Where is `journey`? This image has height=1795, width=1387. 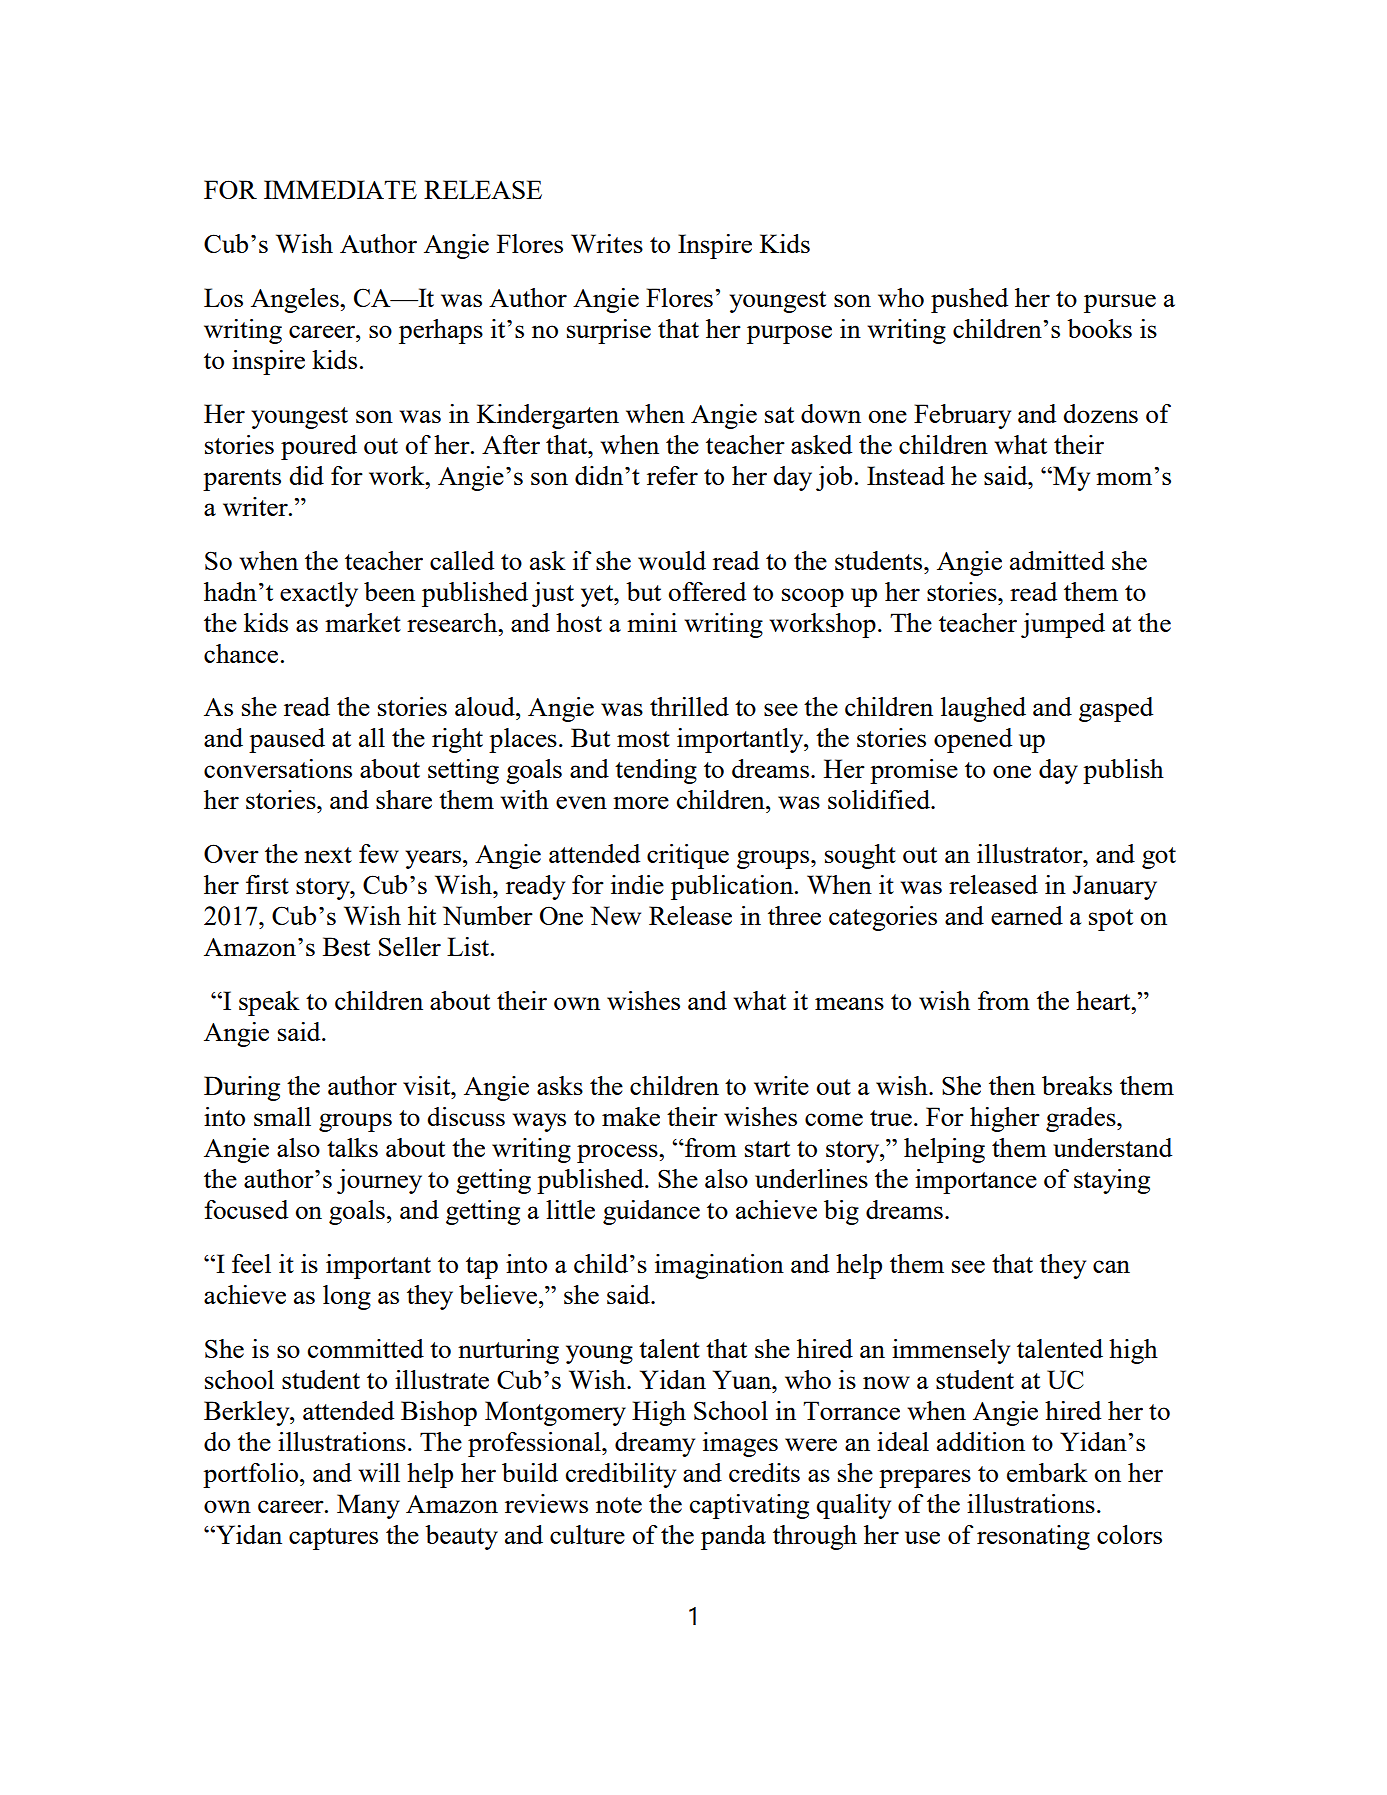
journey is located at coordinates (379, 1181).
